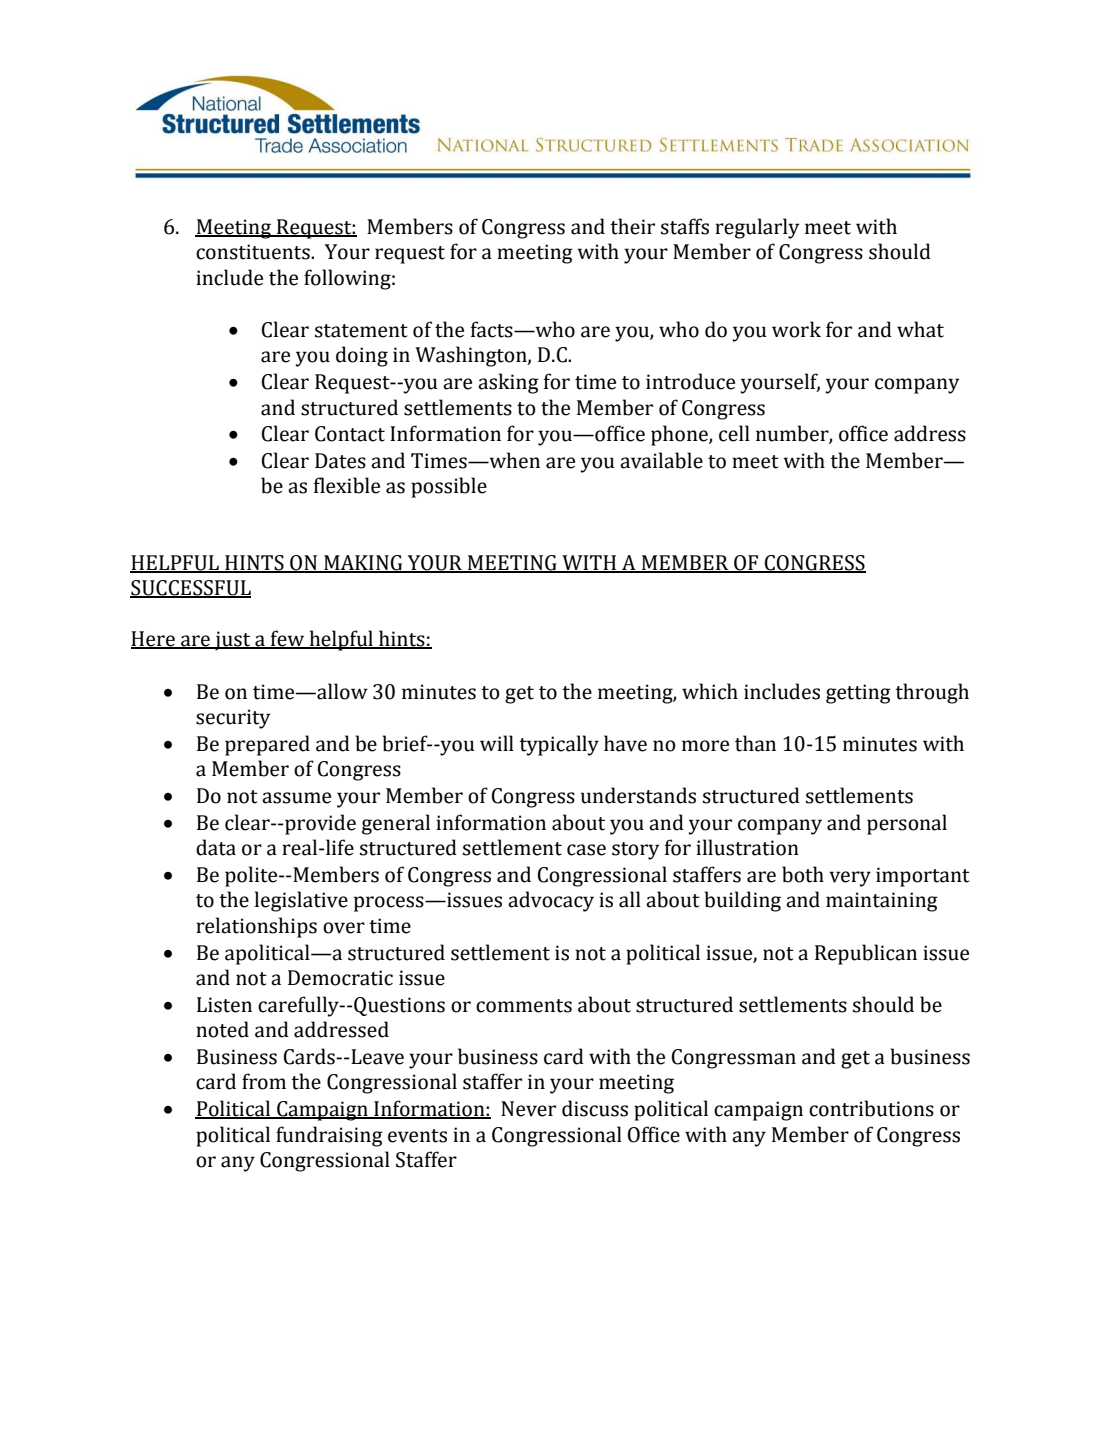 This image has height=1435, width=1109. Describe the element at coordinates (871, 1108) in the image. I see `contributions` at that location.
